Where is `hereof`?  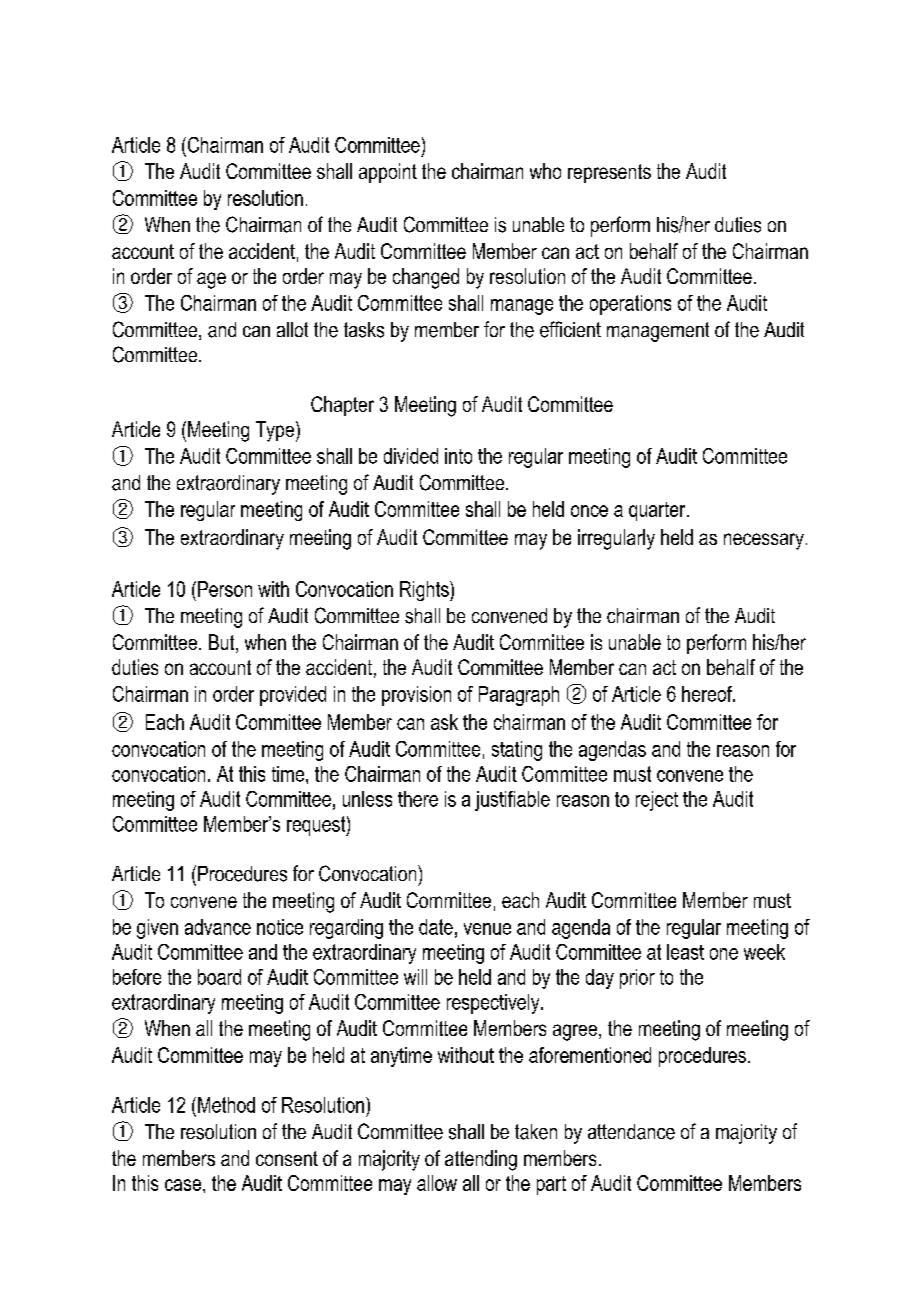 hereof is located at coordinates (708, 694).
